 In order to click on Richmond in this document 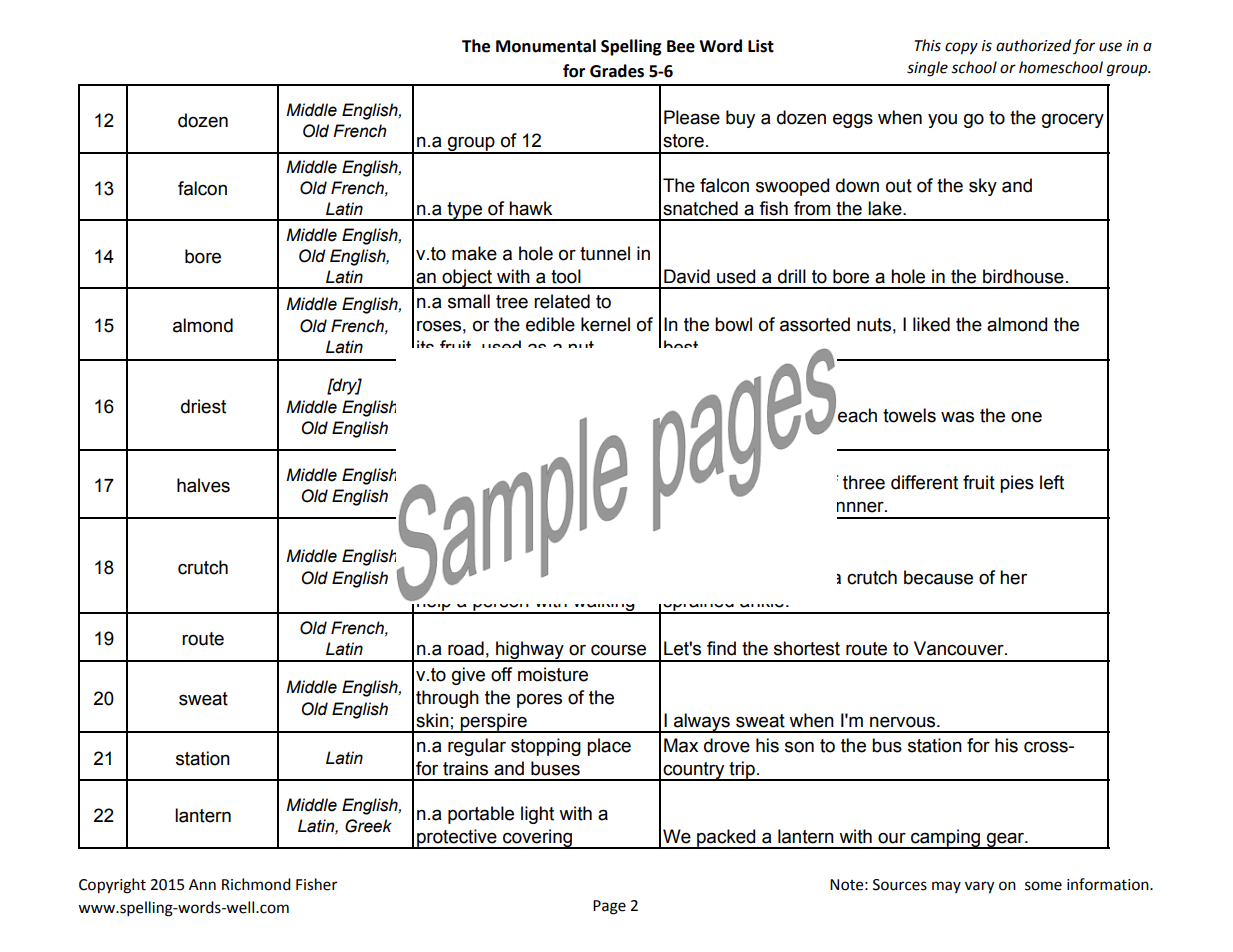, I will do `click(256, 884)`.
